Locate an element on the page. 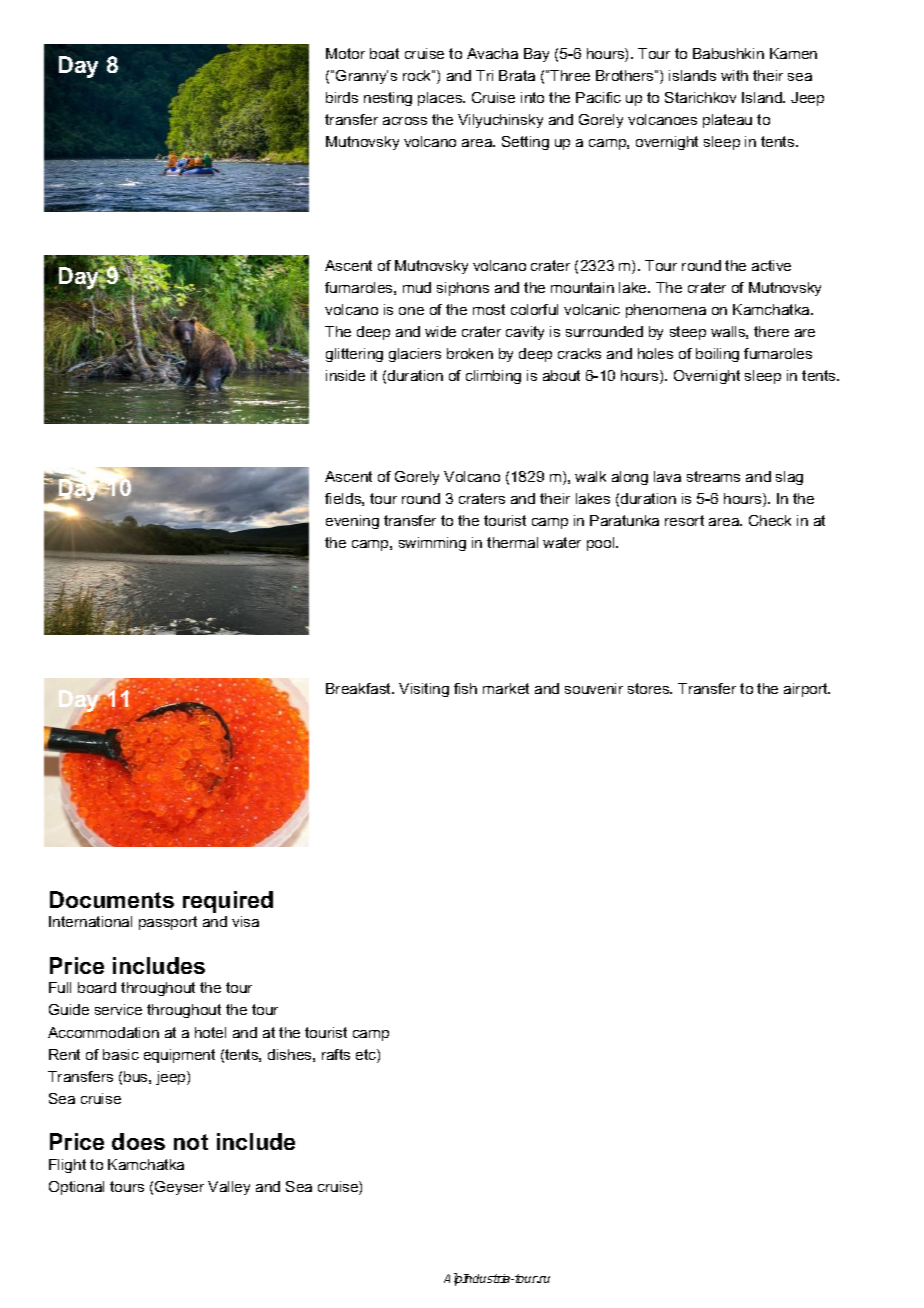 The height and width of the document is (1308, 924). places is located at coordinates (441, 99).
